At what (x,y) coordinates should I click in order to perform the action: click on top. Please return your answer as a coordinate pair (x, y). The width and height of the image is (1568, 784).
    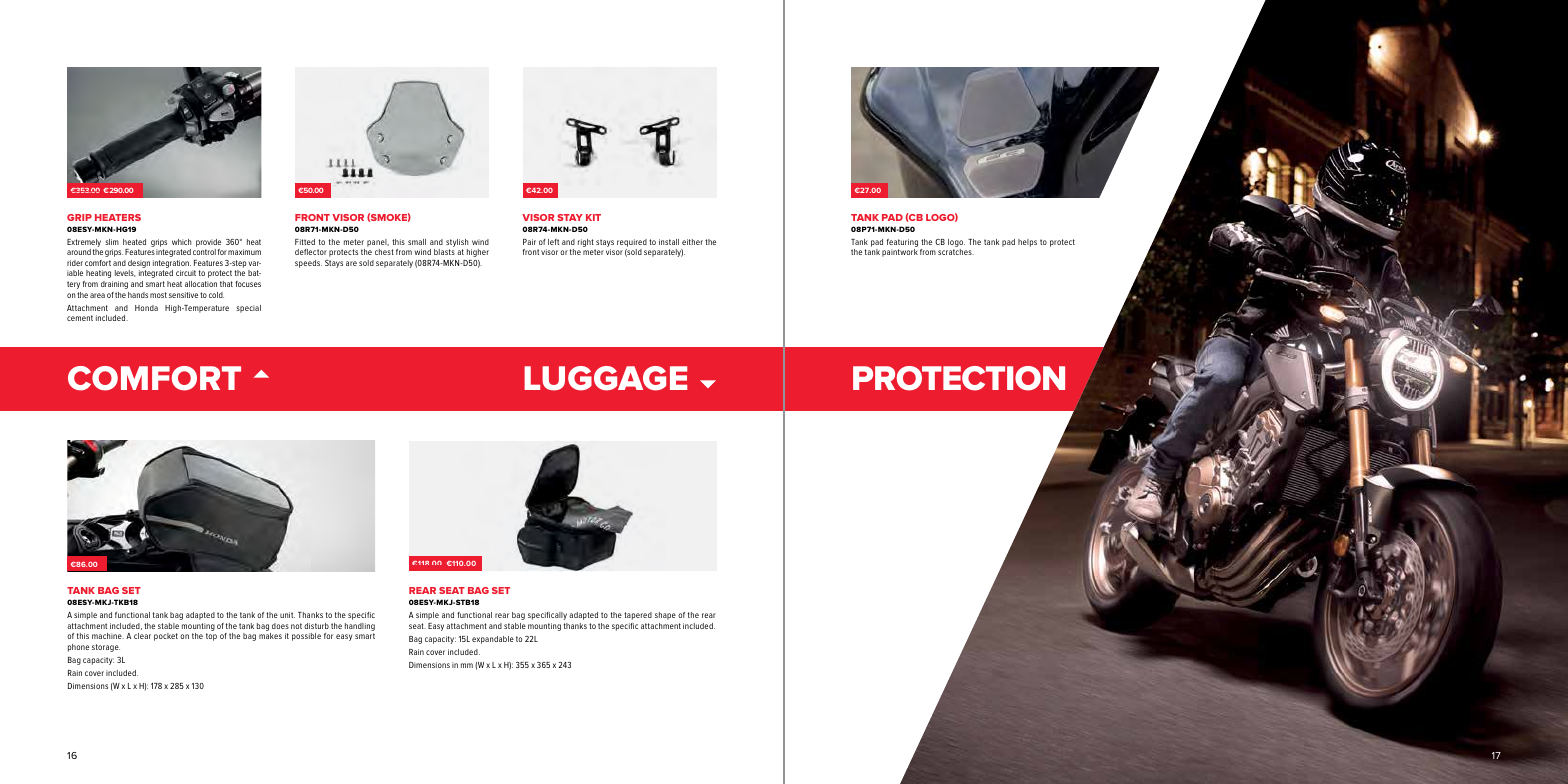
    Looking at the image, I should click on (211, 637).
